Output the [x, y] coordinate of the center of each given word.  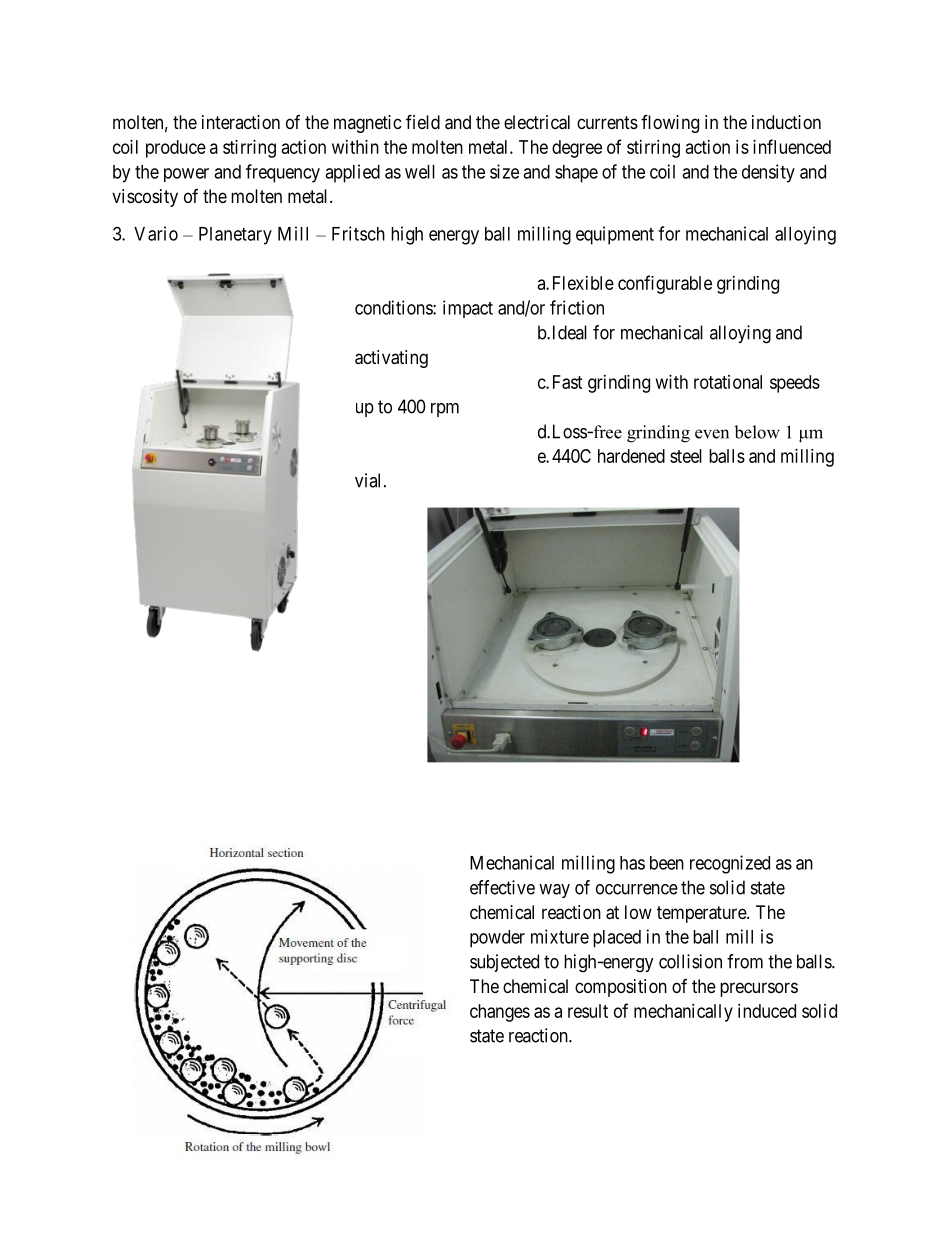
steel [686, 456]
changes [500, 1013]
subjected [504, 963]
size [504, 171]
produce [176, 149]
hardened [631, 456]
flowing [670, 124]
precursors [759, 989]
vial [370, 480]
